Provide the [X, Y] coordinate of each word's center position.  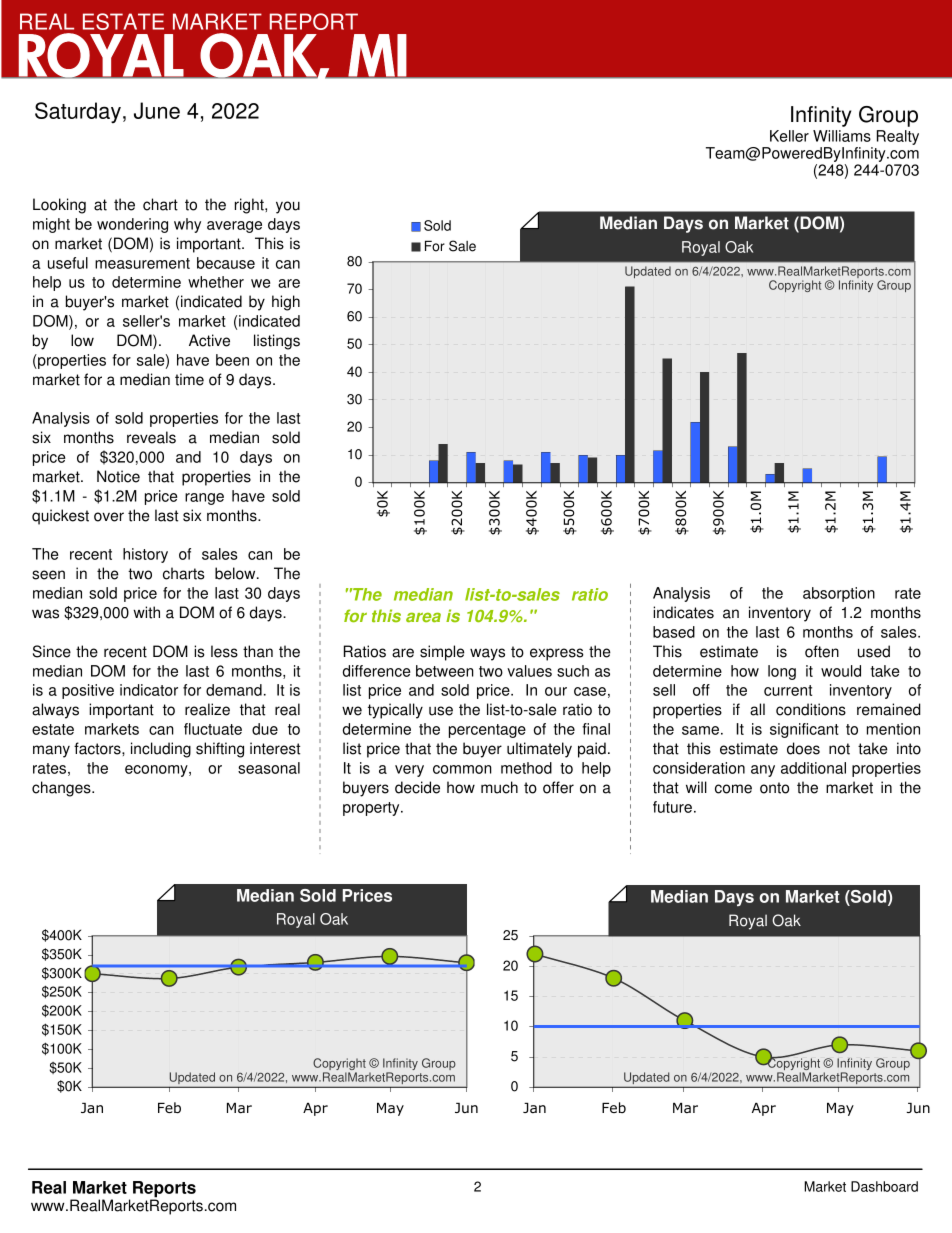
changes [62, 789]
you [288, 207]
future [672, 807]
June [157, 110]
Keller [789, 136]
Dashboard [884, 1186]
